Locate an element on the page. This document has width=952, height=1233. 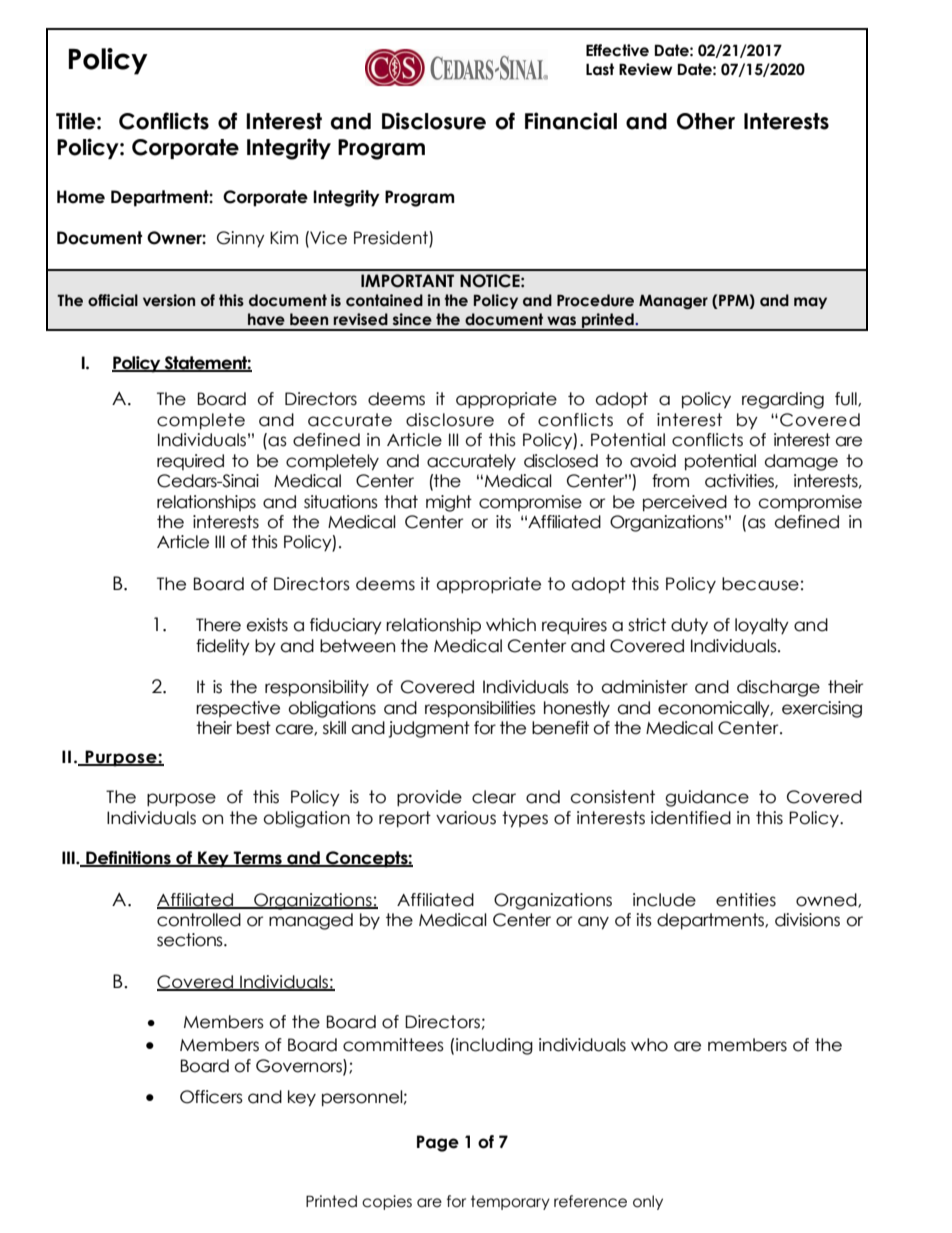
damage is located at coordinates (801, 462).
